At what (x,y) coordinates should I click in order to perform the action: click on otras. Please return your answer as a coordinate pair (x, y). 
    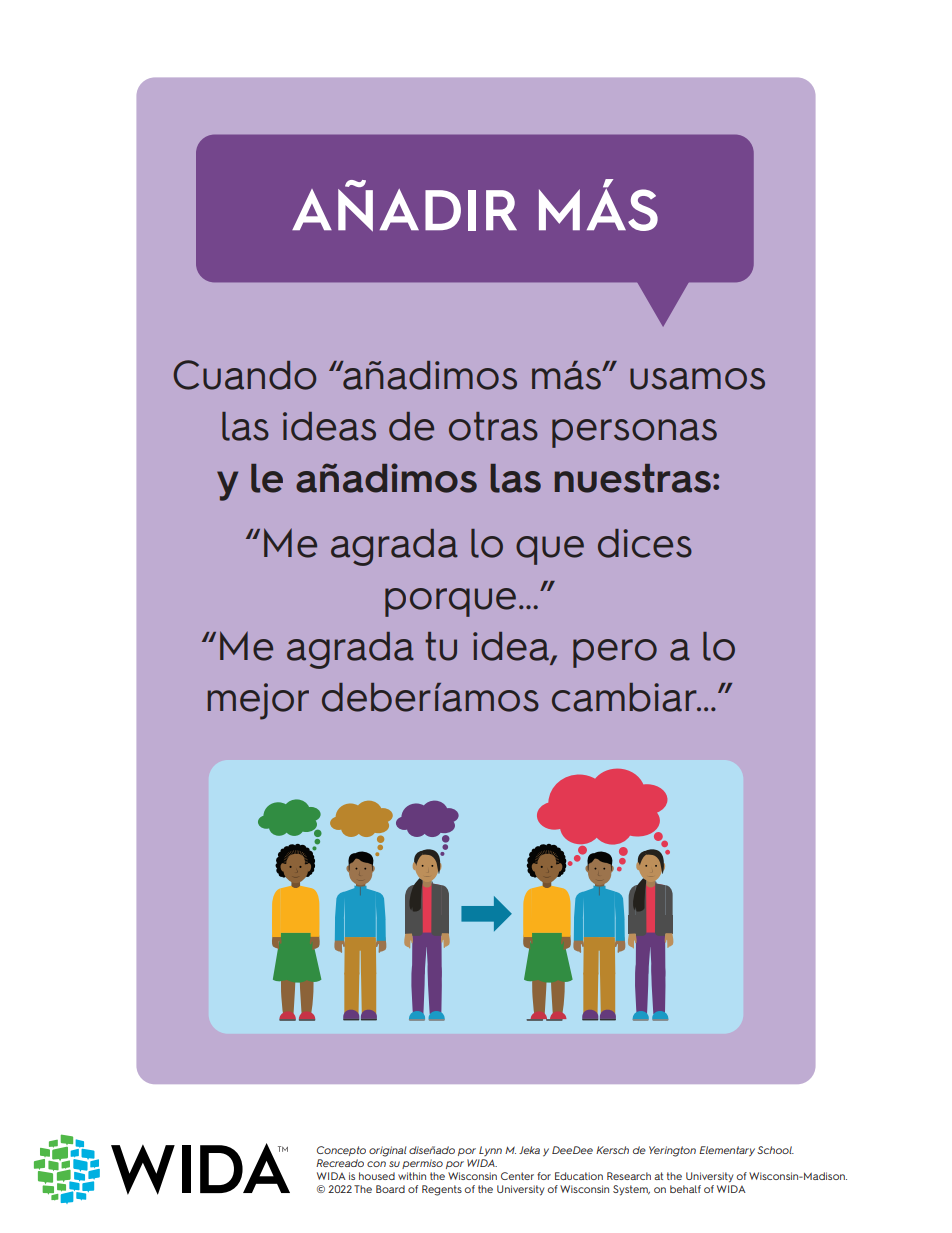
    Looking at the image, I should click on (493, 426).
